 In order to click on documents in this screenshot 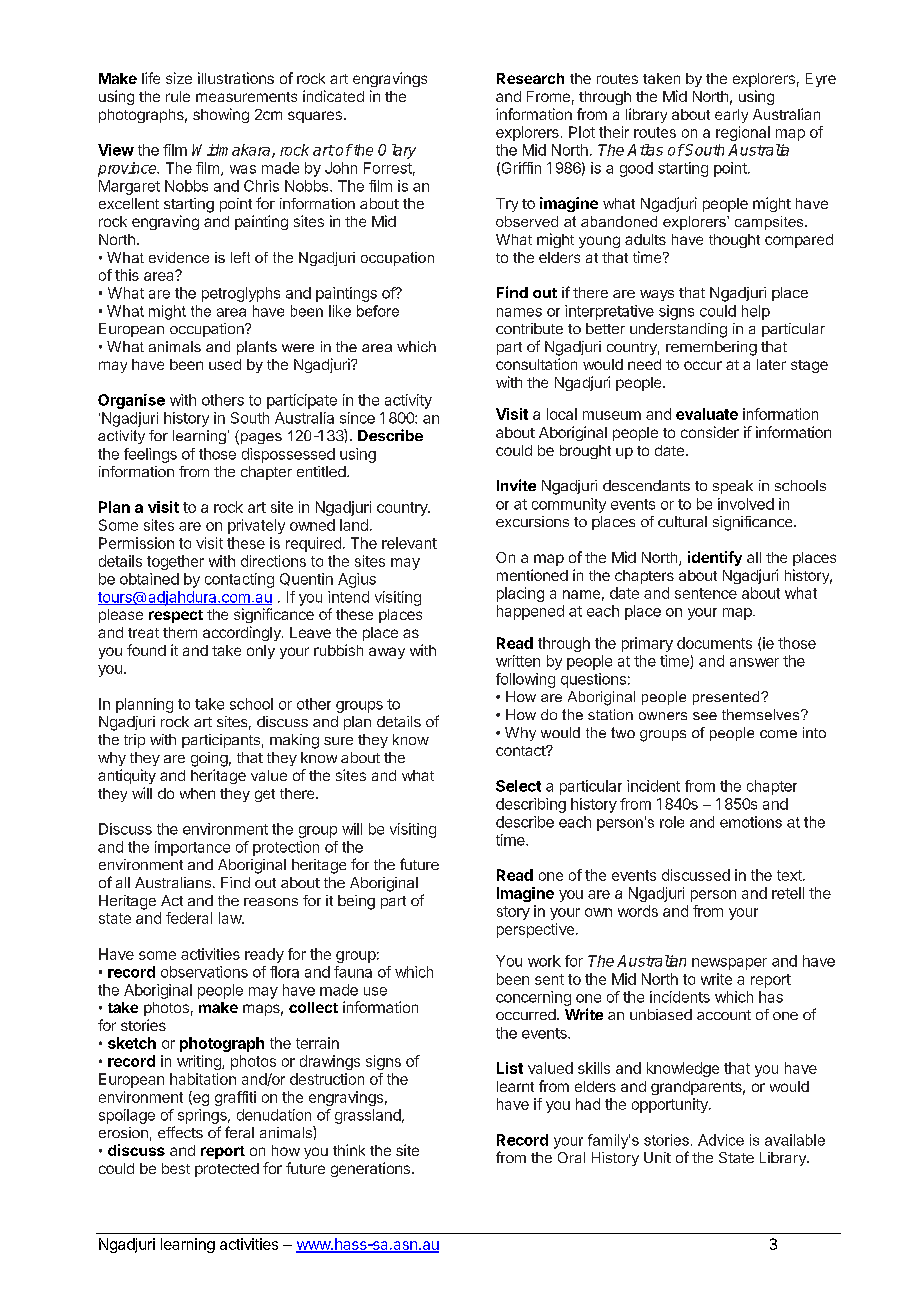, I will do `click(714, 643)`.
